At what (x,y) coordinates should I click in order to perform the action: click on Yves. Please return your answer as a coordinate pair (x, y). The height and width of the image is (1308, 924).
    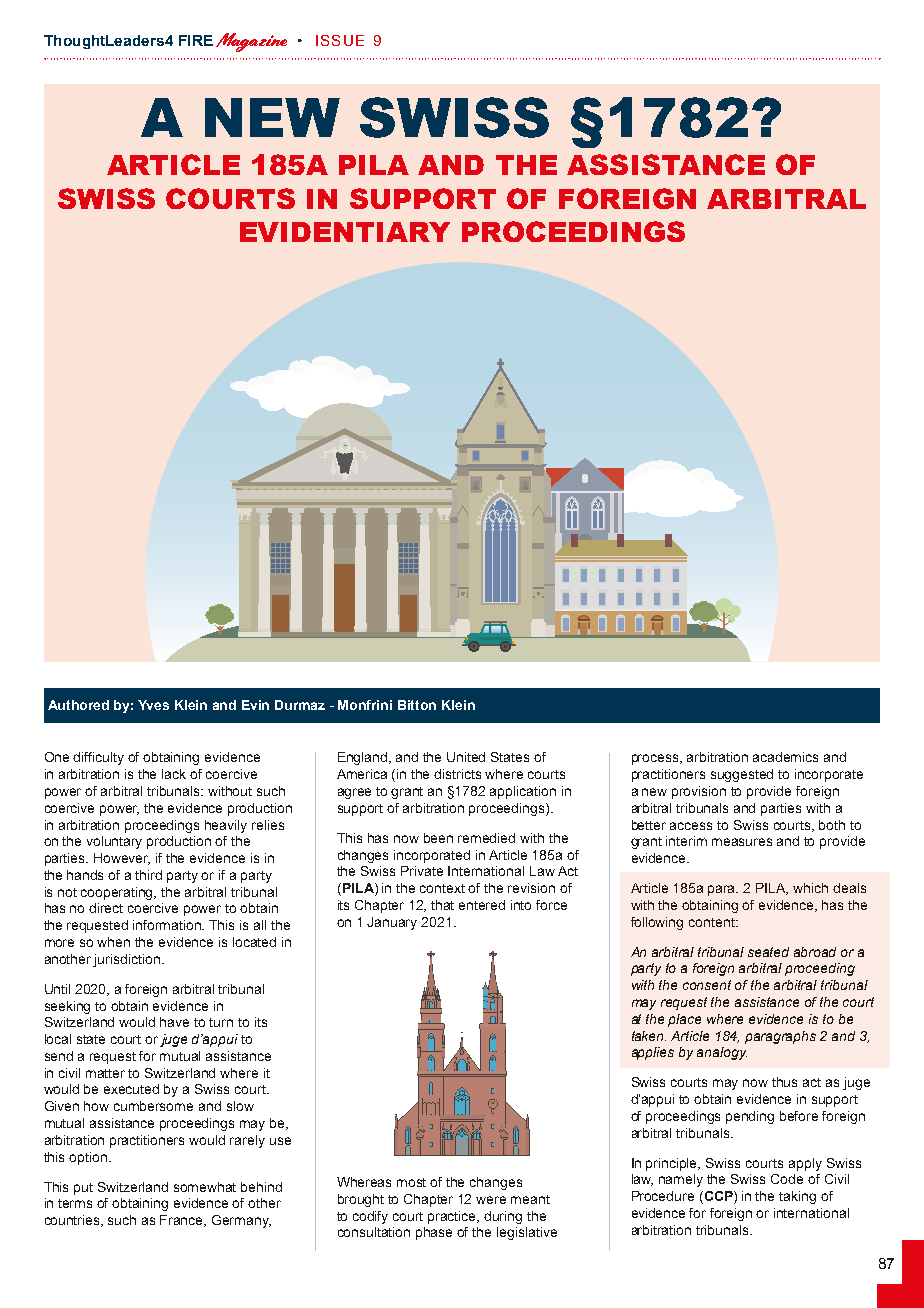
    Looking at the image, I should click on (153, 705).
